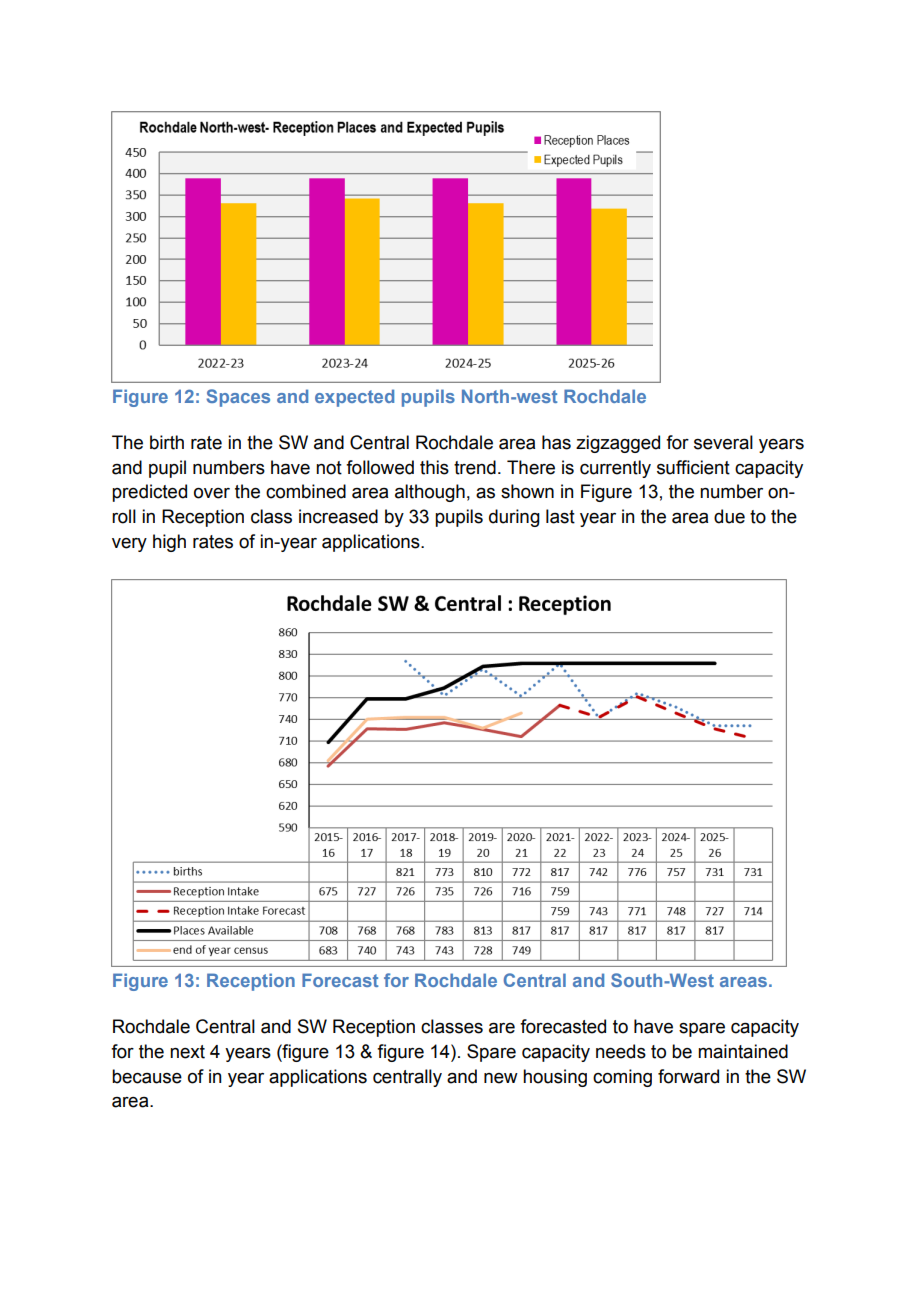 This screenshot has height=1308, width=924. I want to click on high, so click(169, 543).
